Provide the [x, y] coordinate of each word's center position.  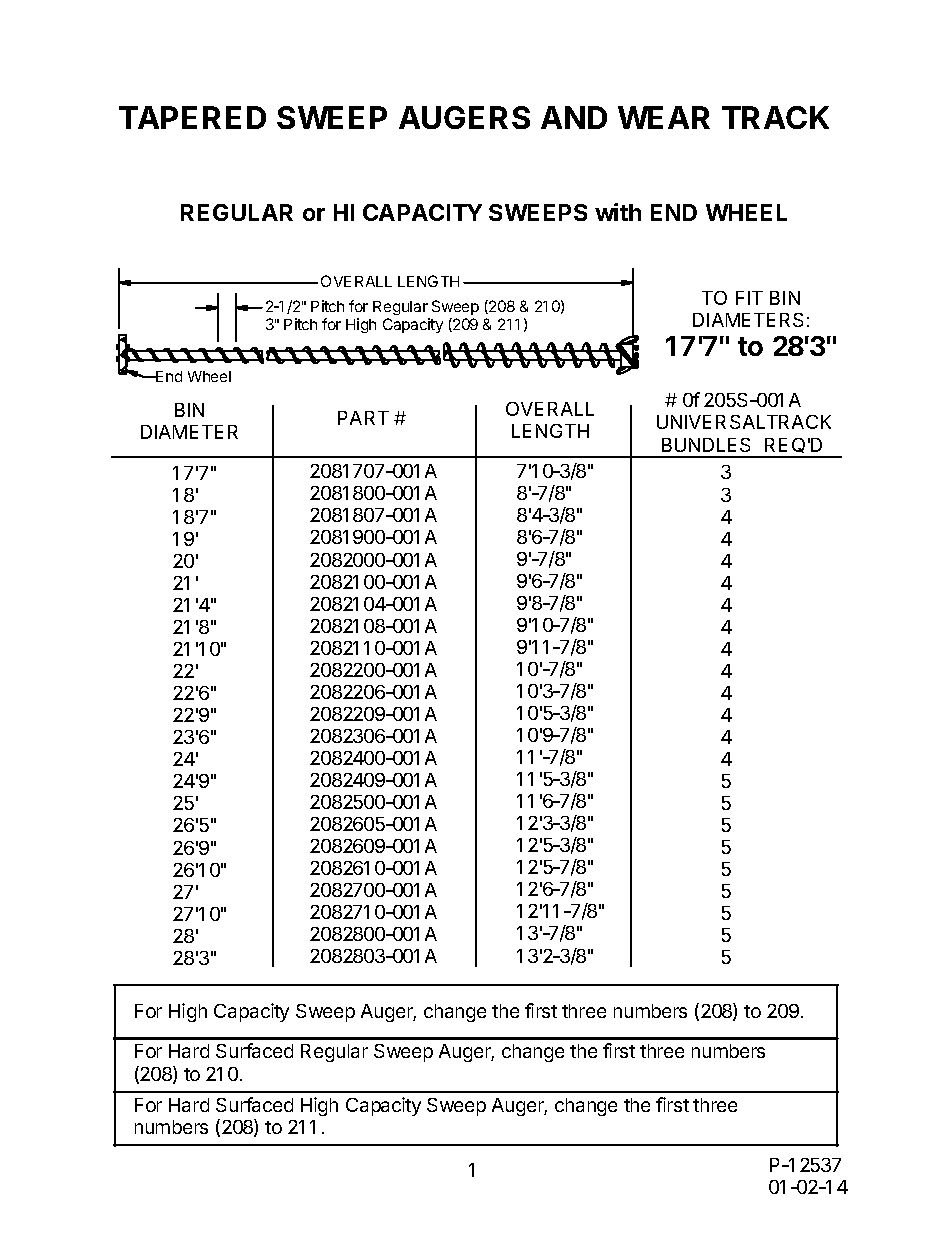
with [618, 212]
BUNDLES [706, 445]
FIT [749, 298]
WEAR [664, 117]
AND [574, 117]
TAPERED [192, 117]
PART [363, 418]
